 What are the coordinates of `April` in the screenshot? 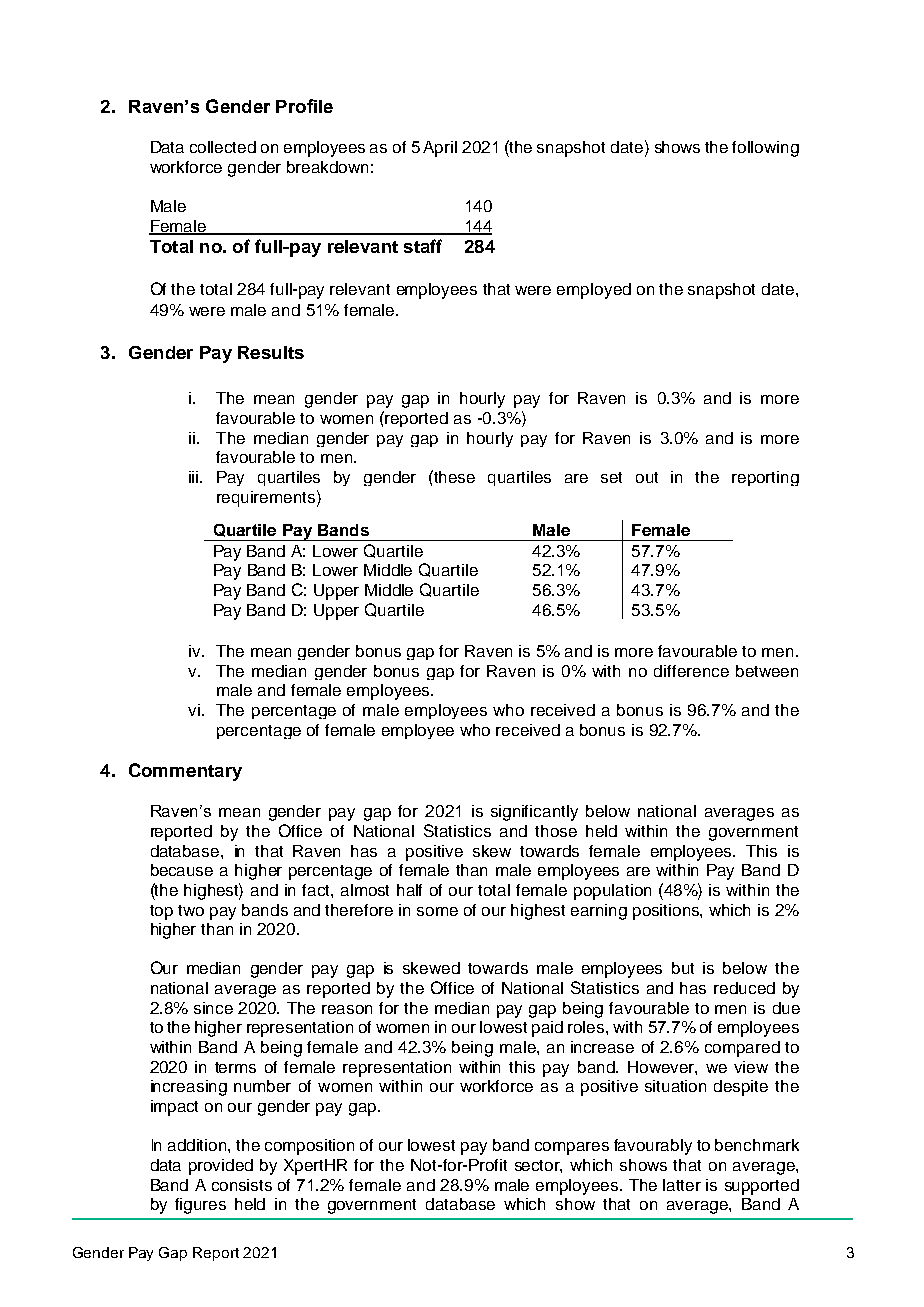 It's located at (440, 149).
